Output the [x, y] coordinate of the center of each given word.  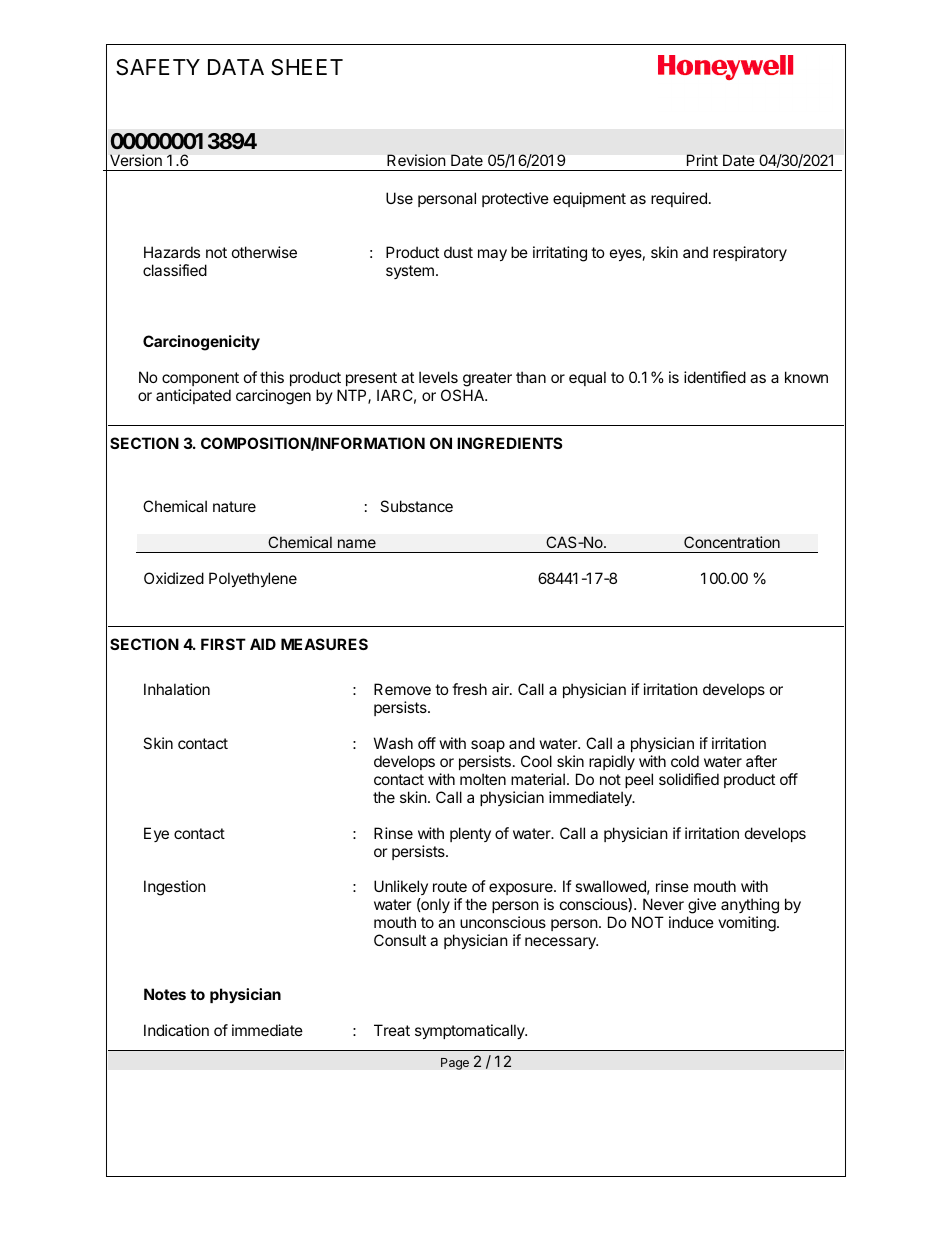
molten [483, 779]
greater [487, 381]
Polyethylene [253, 579]
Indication [176, 1030]
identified [715, 377]
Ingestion [175, 888]
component [200, 379]
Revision [416, 160]
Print [702, 160]
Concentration [732, 542]
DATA [236, 67]
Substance [416, 506]
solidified [689, 779]
